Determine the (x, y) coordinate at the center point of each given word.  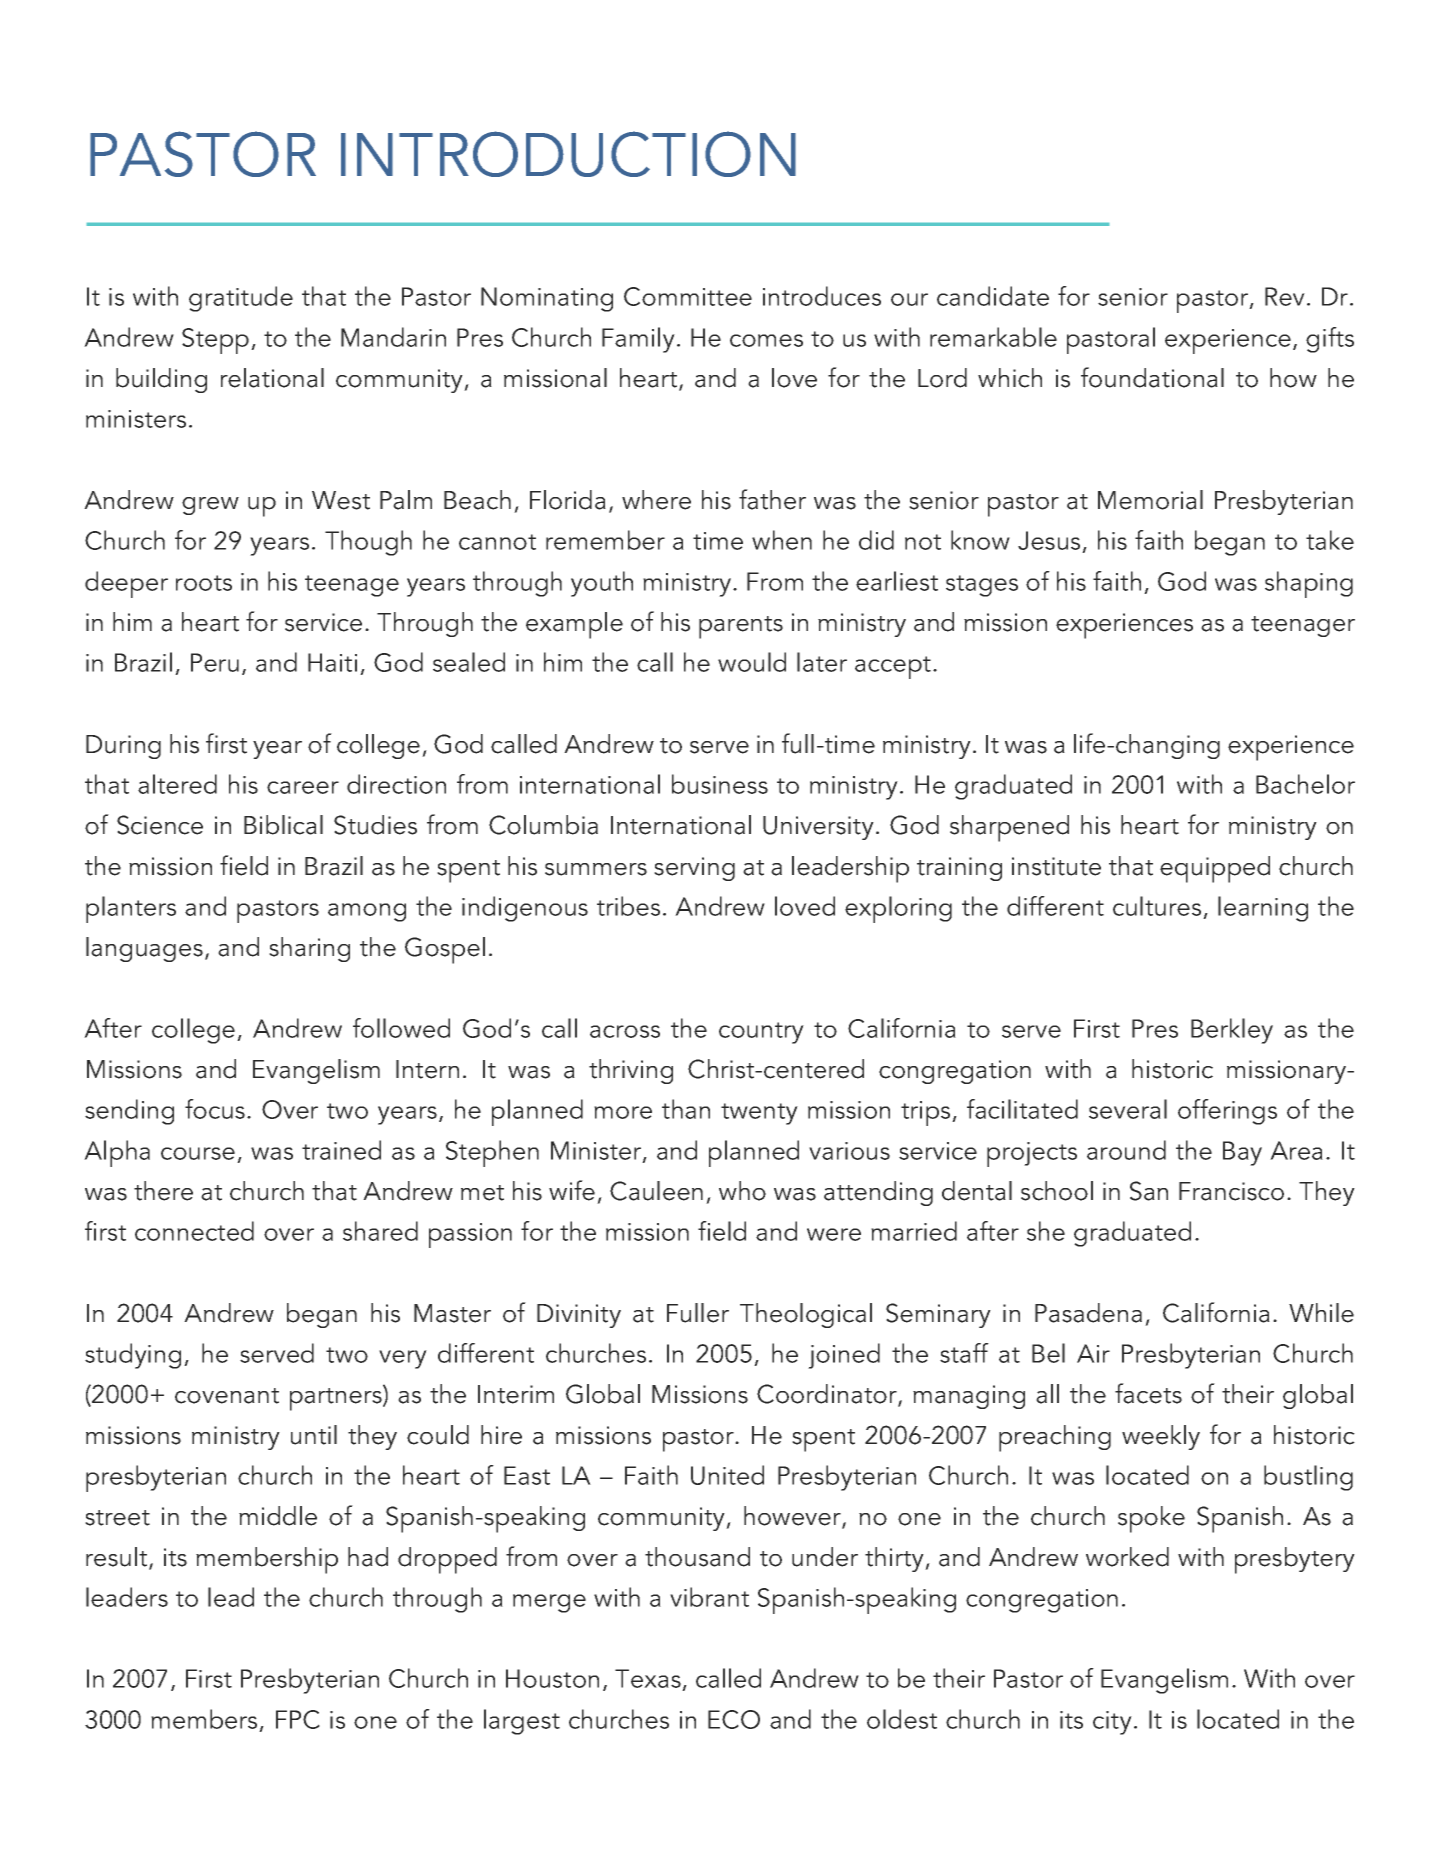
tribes (628, 906)
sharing (309, 949)
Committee (688, 296)
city (1112, 1723)
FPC (298, 1719)
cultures (1157, 906)
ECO (734, 1719)
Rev (1285, 296)
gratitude (241, 299)
